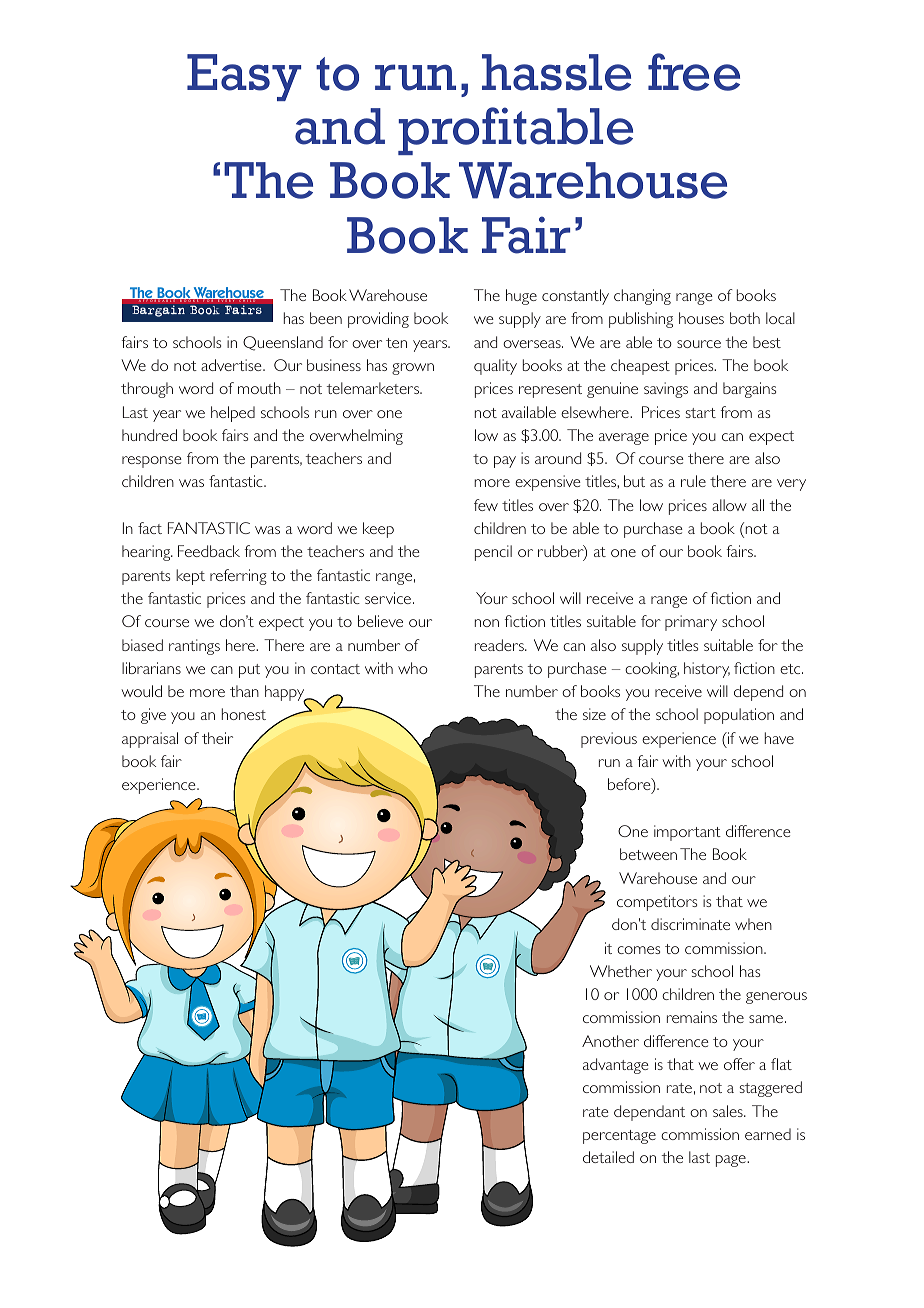 Image resolution: width=924 pixels, height=1308 pixels. What do you see at coordinates (729, 1111) in the image?
I see `sales` at bounding box center [729, 1111].
